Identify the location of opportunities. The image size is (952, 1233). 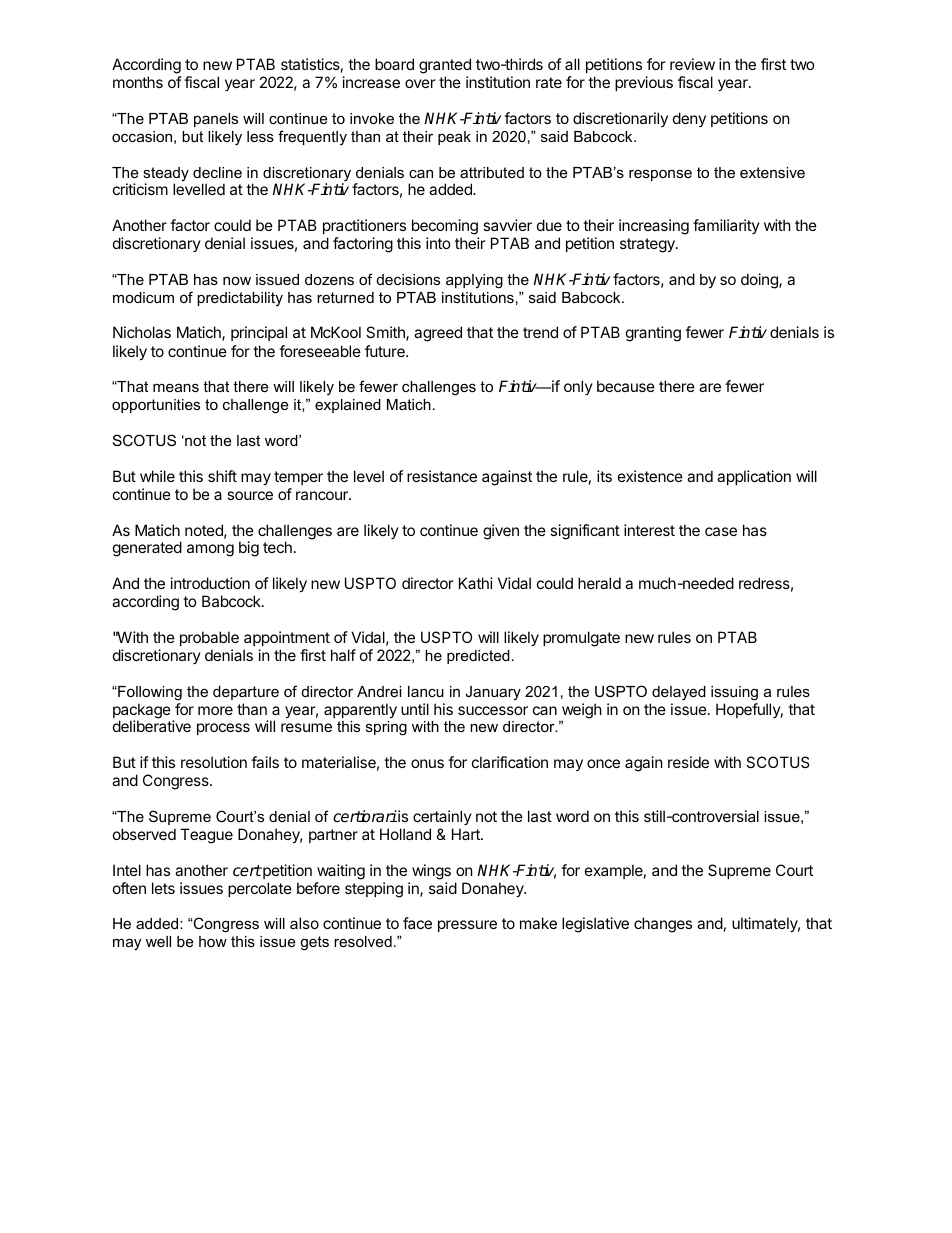
(156, 406).
